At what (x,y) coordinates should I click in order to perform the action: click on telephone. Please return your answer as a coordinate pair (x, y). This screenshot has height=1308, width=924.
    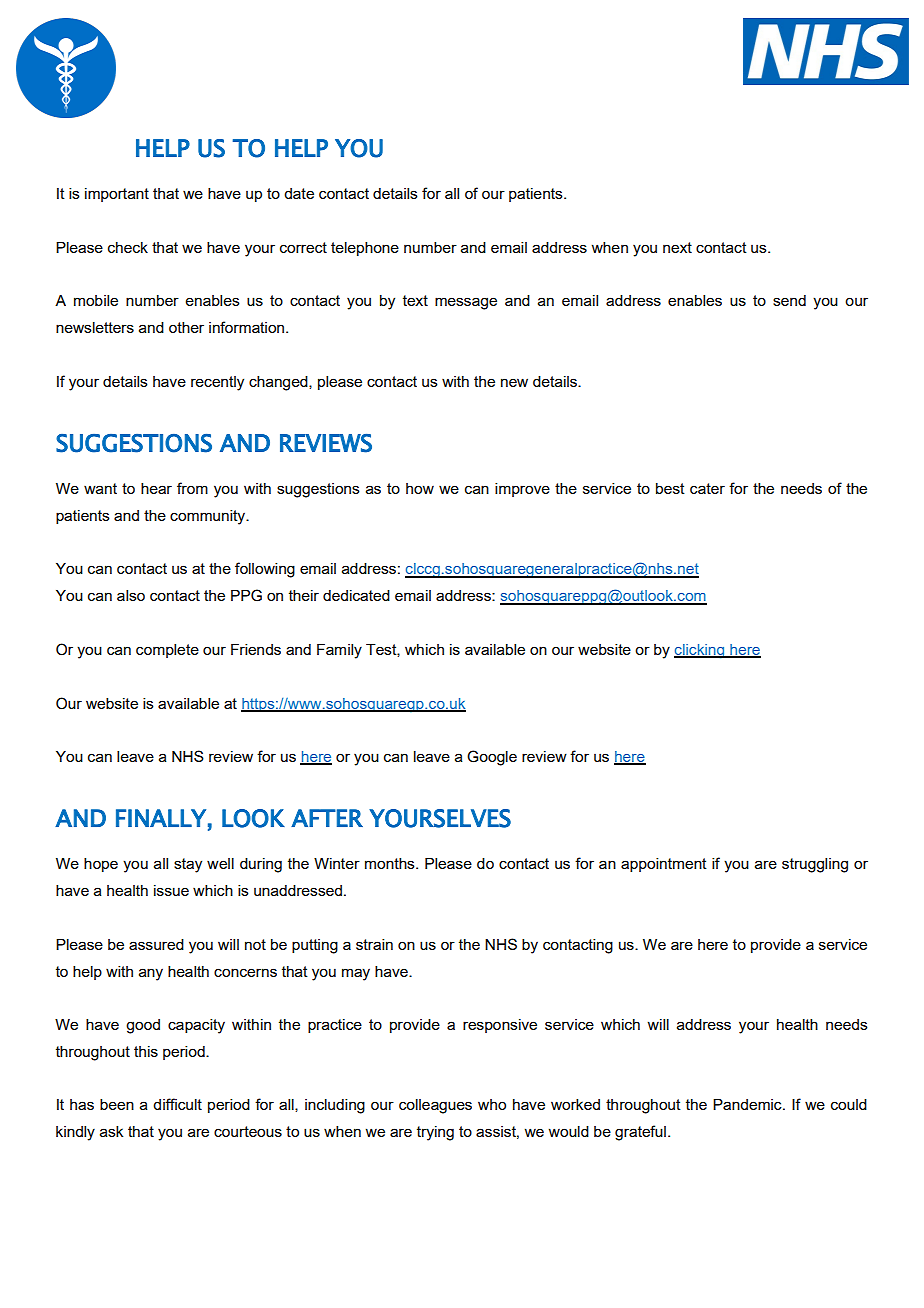
    Looking at the image, I should click on (365, 249).
